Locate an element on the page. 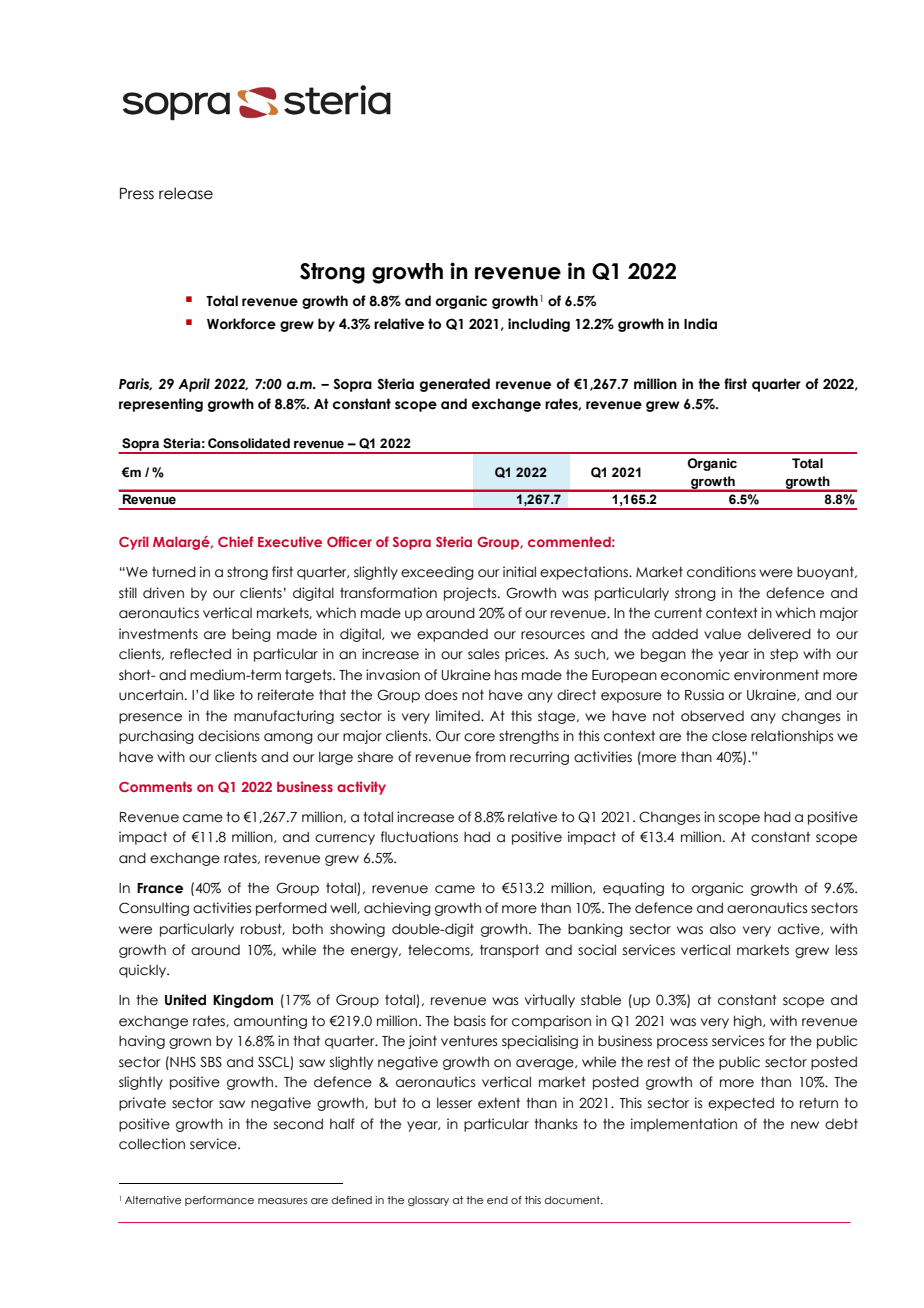  environment is located at coordinates (776, 675).
